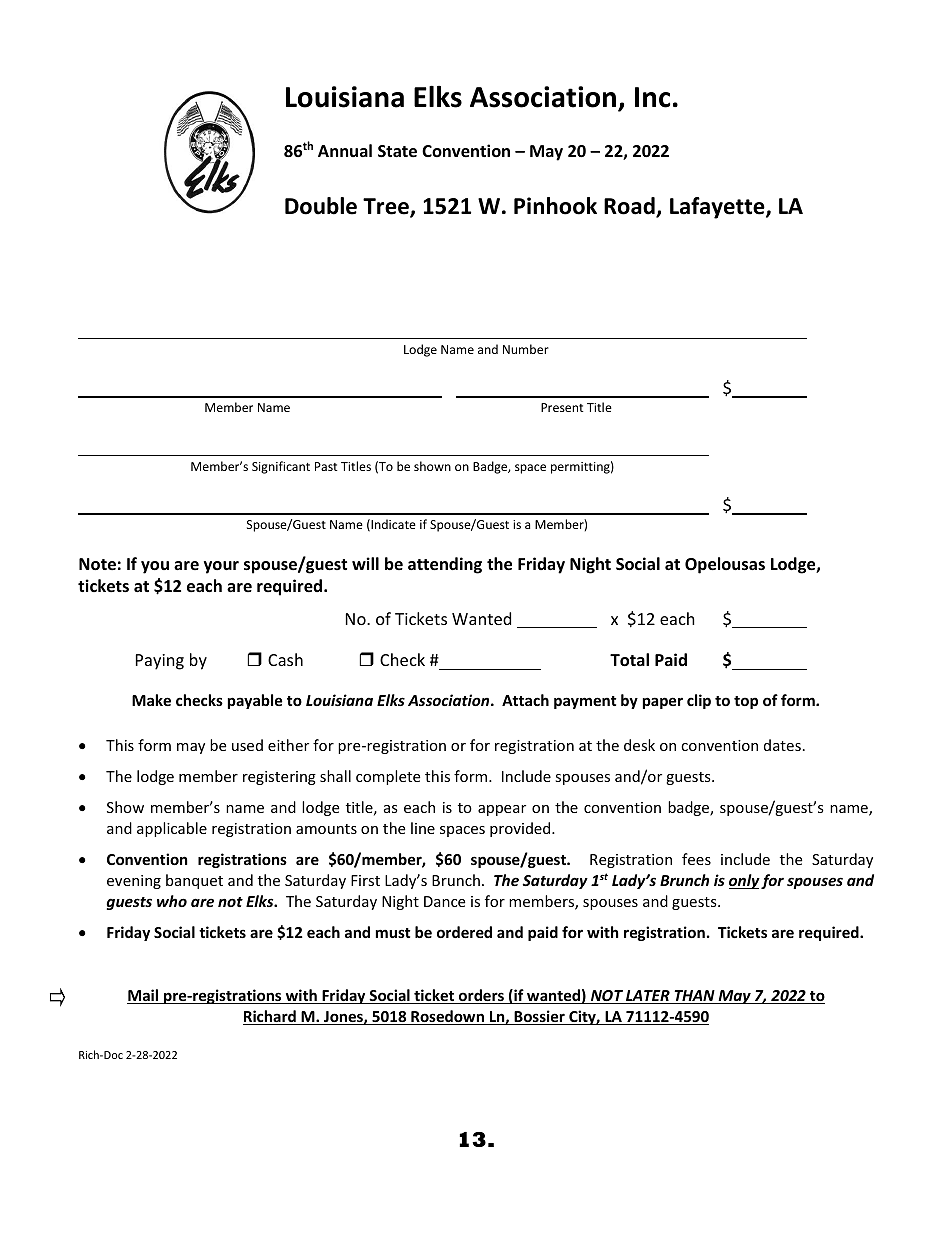 This screenshot has height=1233, width=952. Describe the element at coordinates (144, 996) in the screenshot. I see `Mail` at that location.
